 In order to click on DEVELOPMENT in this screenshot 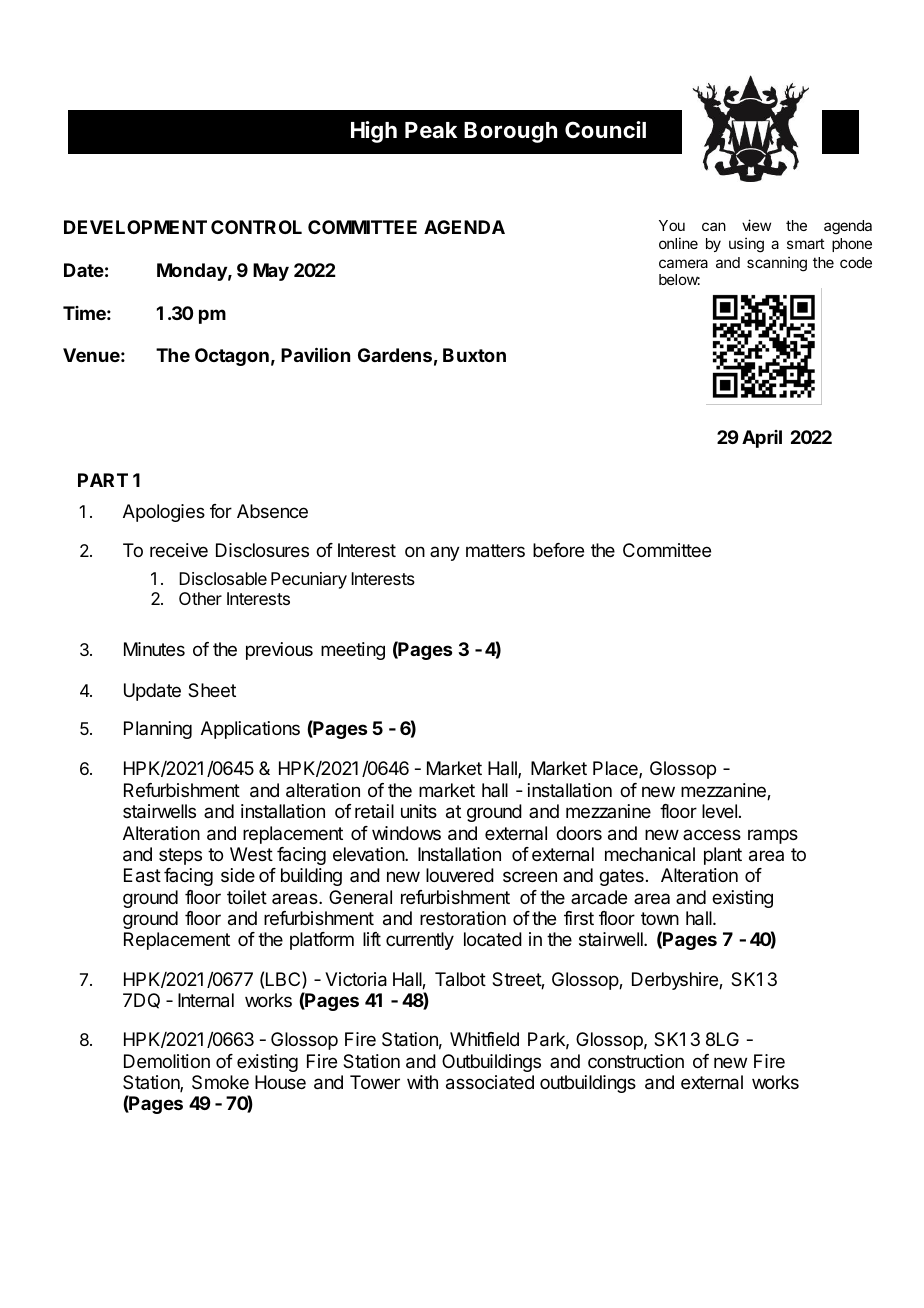, I will do `click(135, 227)`.
